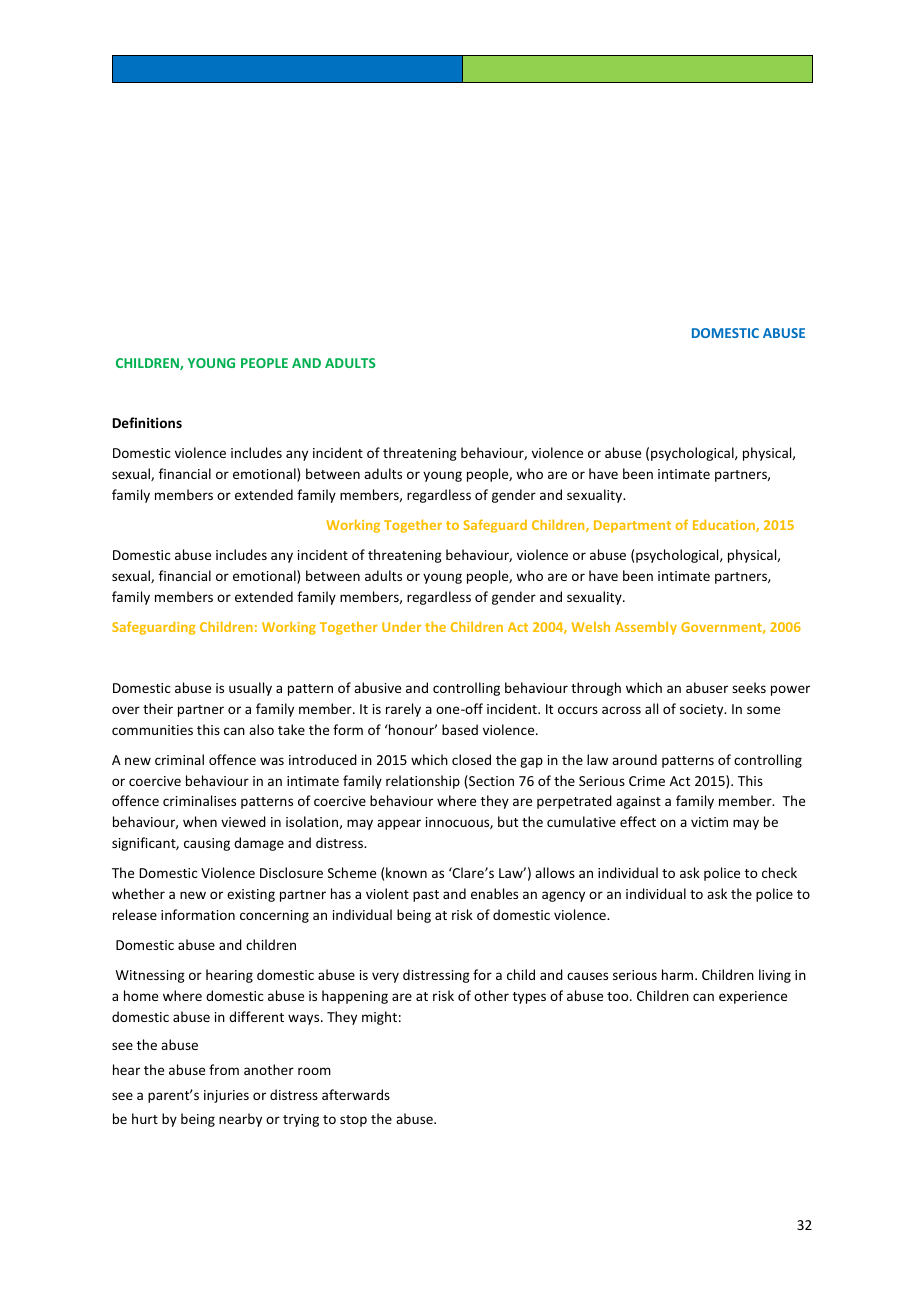 The image size is (924, 1308). I want to click on closed, so click(471, 759).
